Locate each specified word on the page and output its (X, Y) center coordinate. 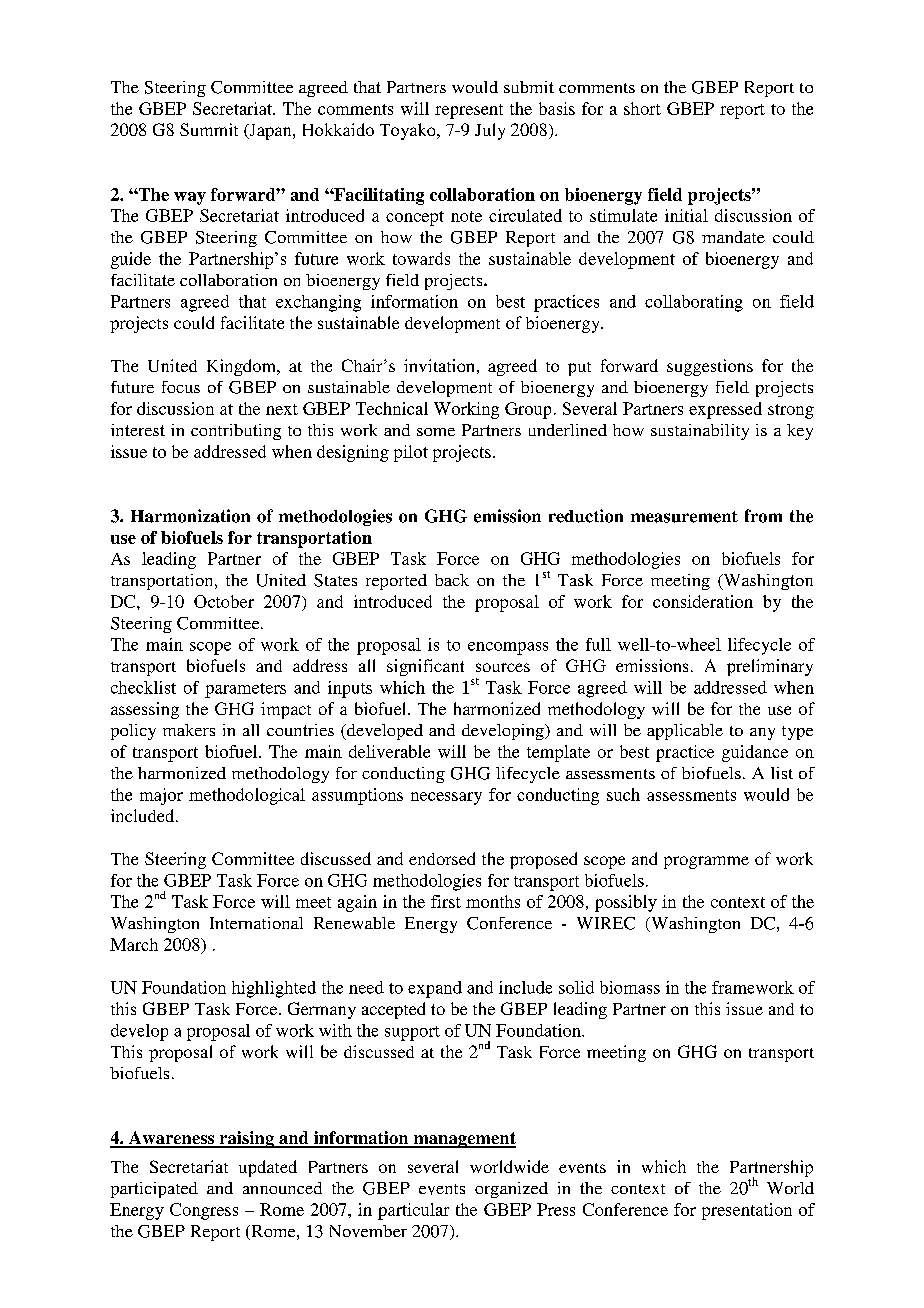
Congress (204, 1211)
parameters (245, 690)
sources (503, 667)
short (642, 108)
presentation (747, 1211)
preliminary (770, 667)
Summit (209, 129)
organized (511, 1190)
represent (469, 111)
